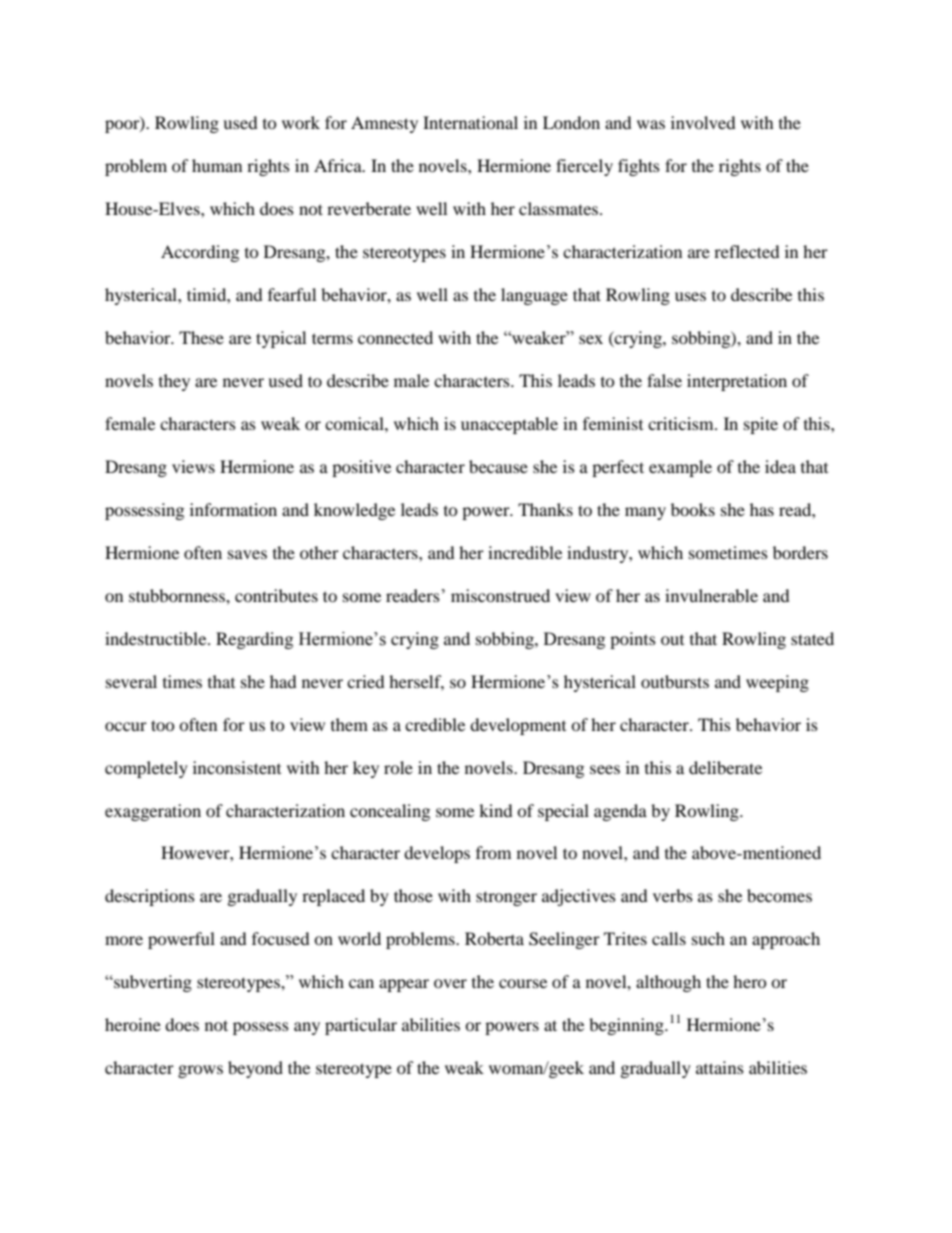 This screenshot has height=1233, width=952. What do you see at coordinates (200, 1071) in the screenshot?
I see `grows` at bounding box center [200, 1071].
